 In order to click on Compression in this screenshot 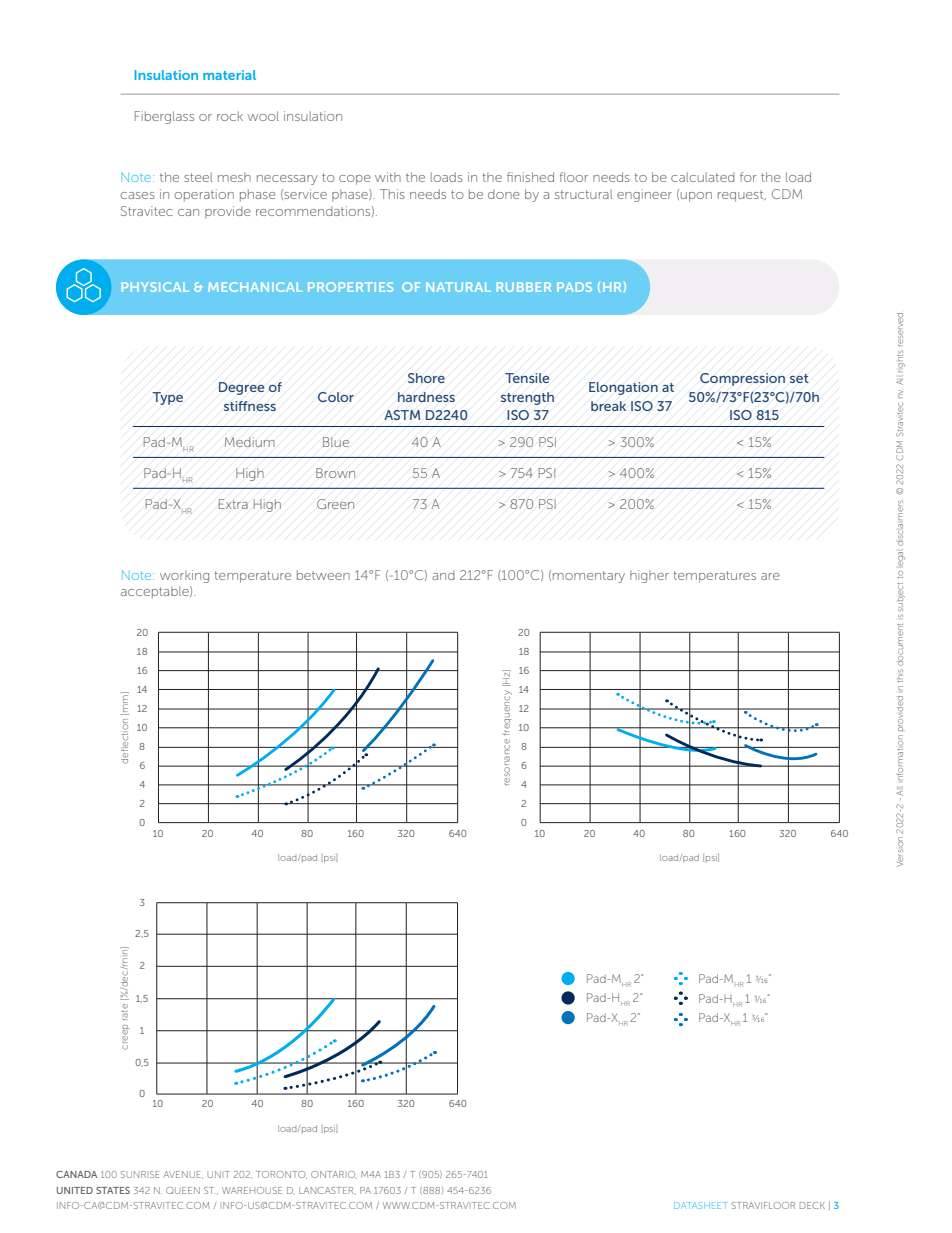, I will do `click(742, 379)`.
